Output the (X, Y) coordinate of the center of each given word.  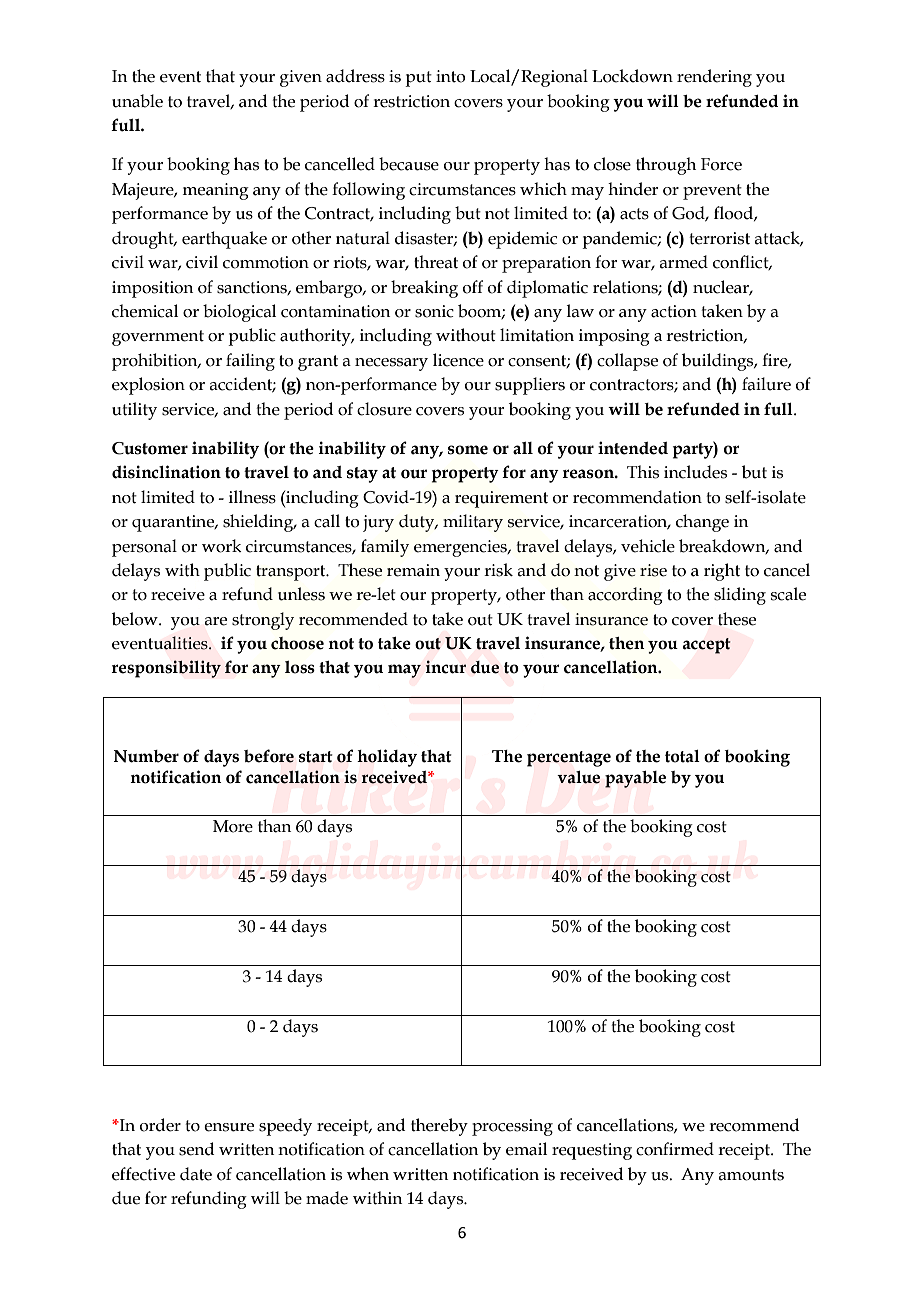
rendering (714, 78)
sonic (434, 311)
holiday (387, 758)
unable (137, 101)
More (233, 826)
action (674, 311)
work (222, 546)
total (682, 756)
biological (239, 313)
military (473, 523)
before (269, 756)
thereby (439, 1127)
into (451, 76)
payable (635, 779)
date (196, 1174)
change (702, 523)
